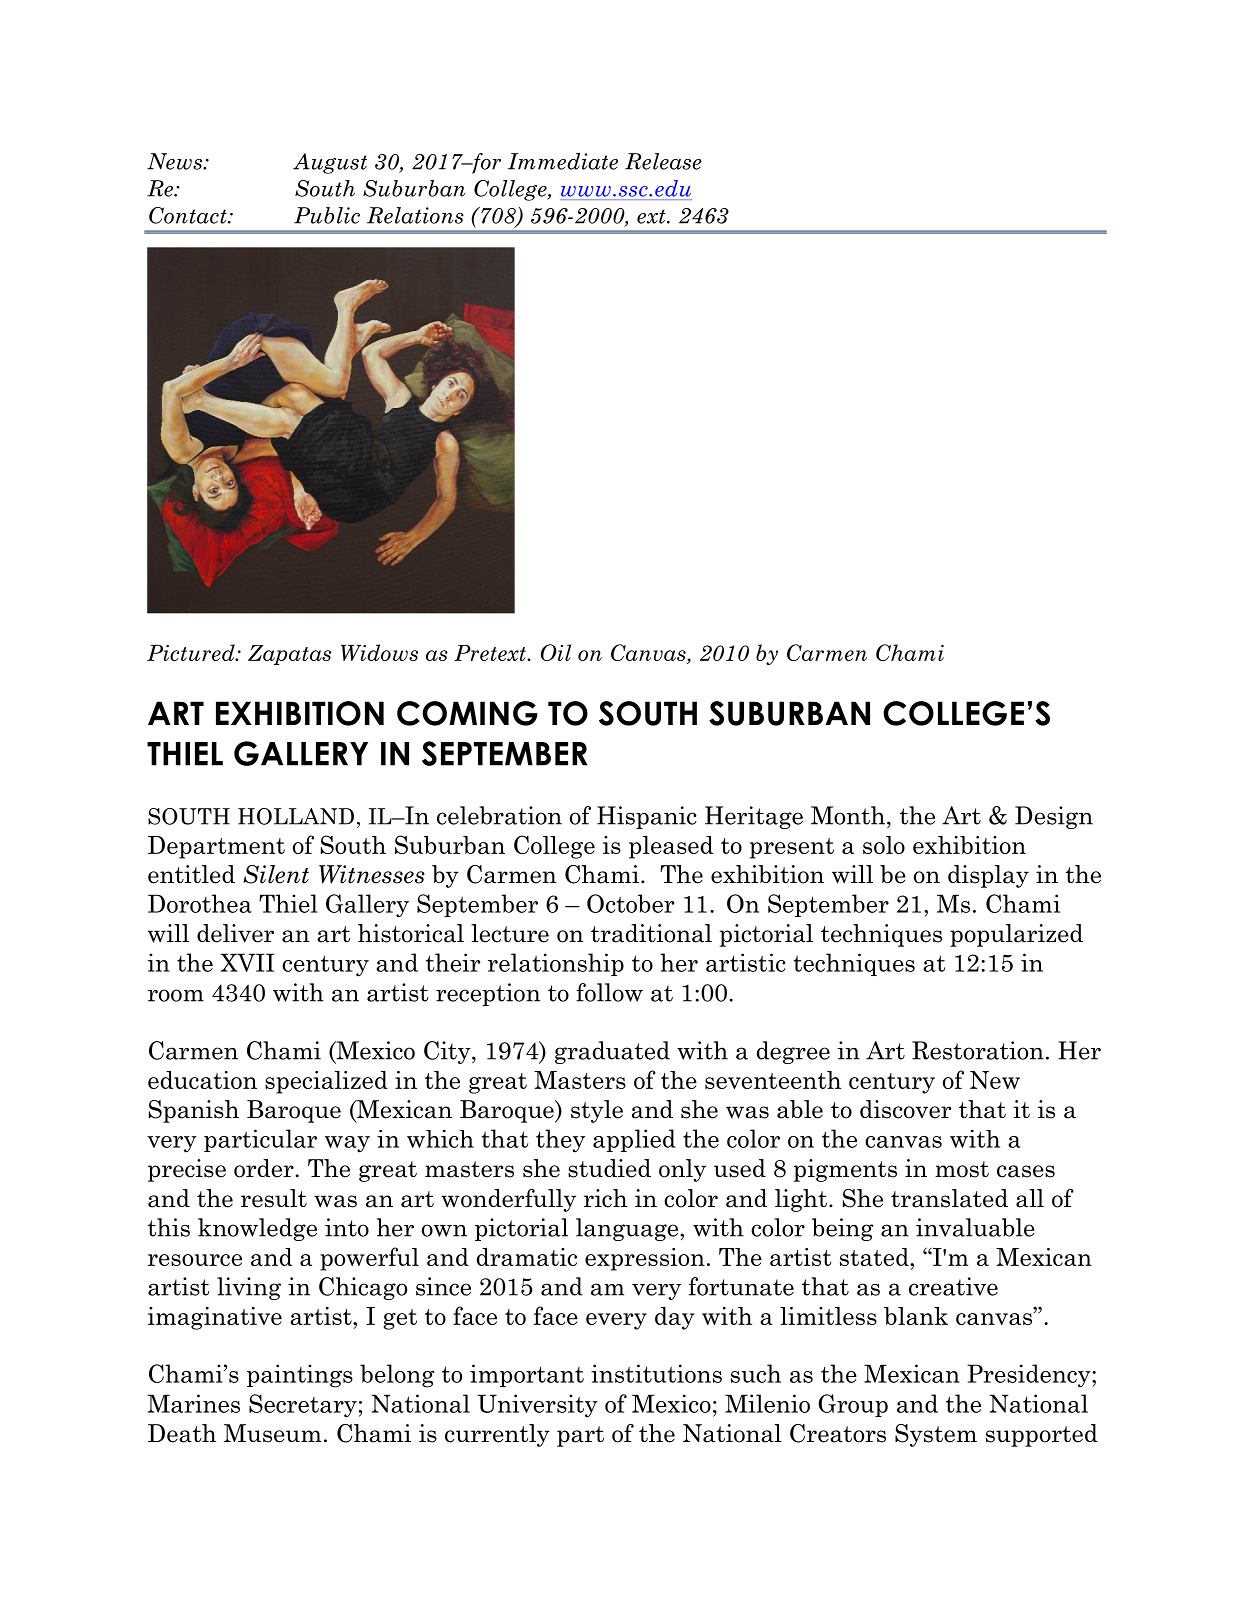 The height and width of the screenshot is (1619, 1251). I want to click on Oil, so click(556, 652).
